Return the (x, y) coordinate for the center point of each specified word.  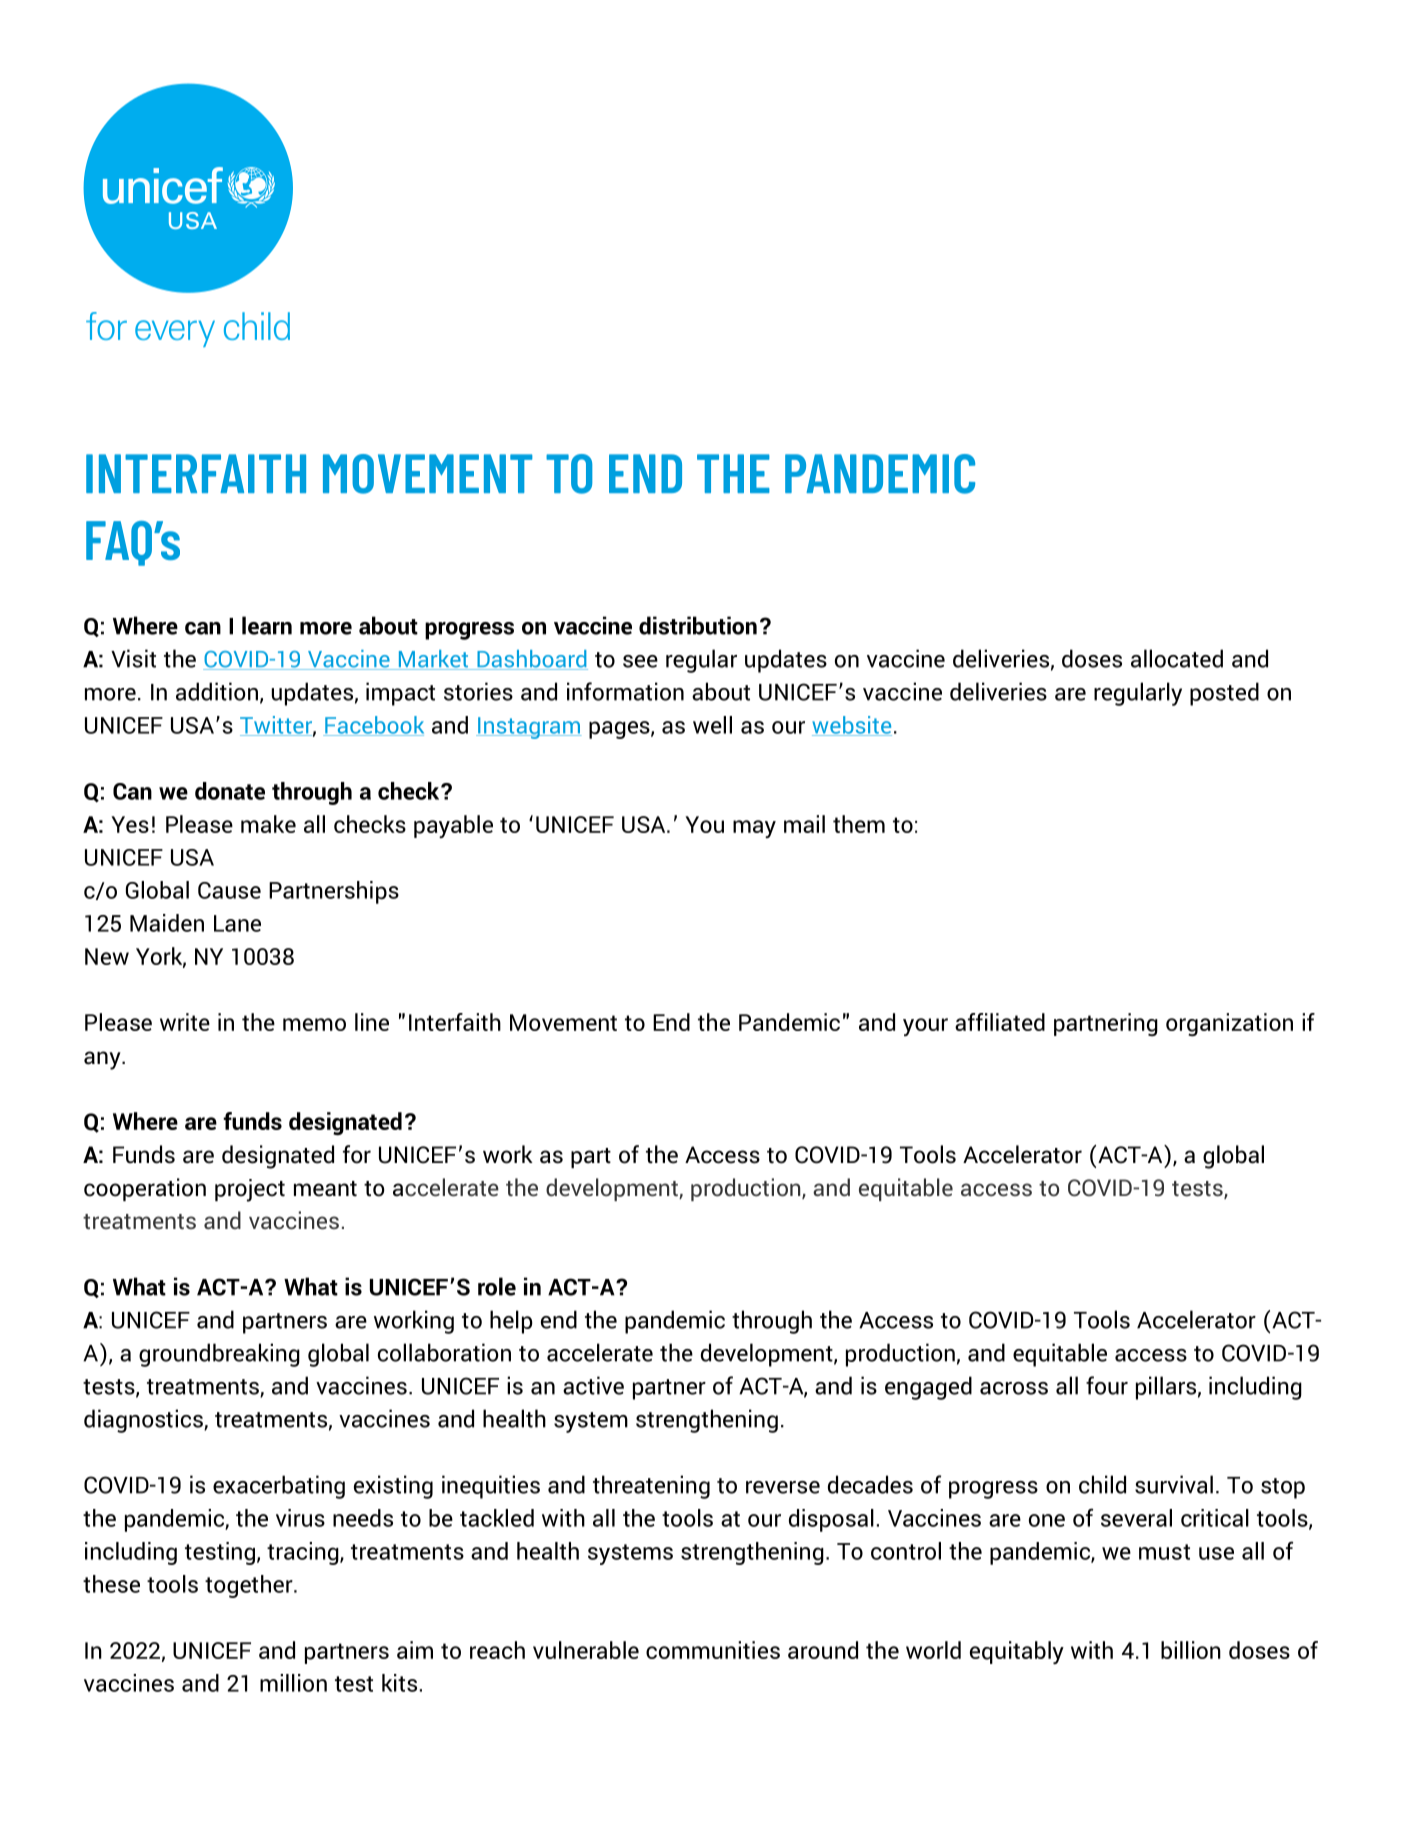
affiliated (1000, 1022)
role (497, 1286)
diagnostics (144, 1421)
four (1107, 1385)
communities (713, 1650)
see (640, 661)
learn (267, 625)
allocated (1177, 658)
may (754, 829)
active (593, 1385)
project (250, 1190)
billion (1191, 1650)
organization (1229, 1024)
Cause (229, 890)
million (293, 1683)
